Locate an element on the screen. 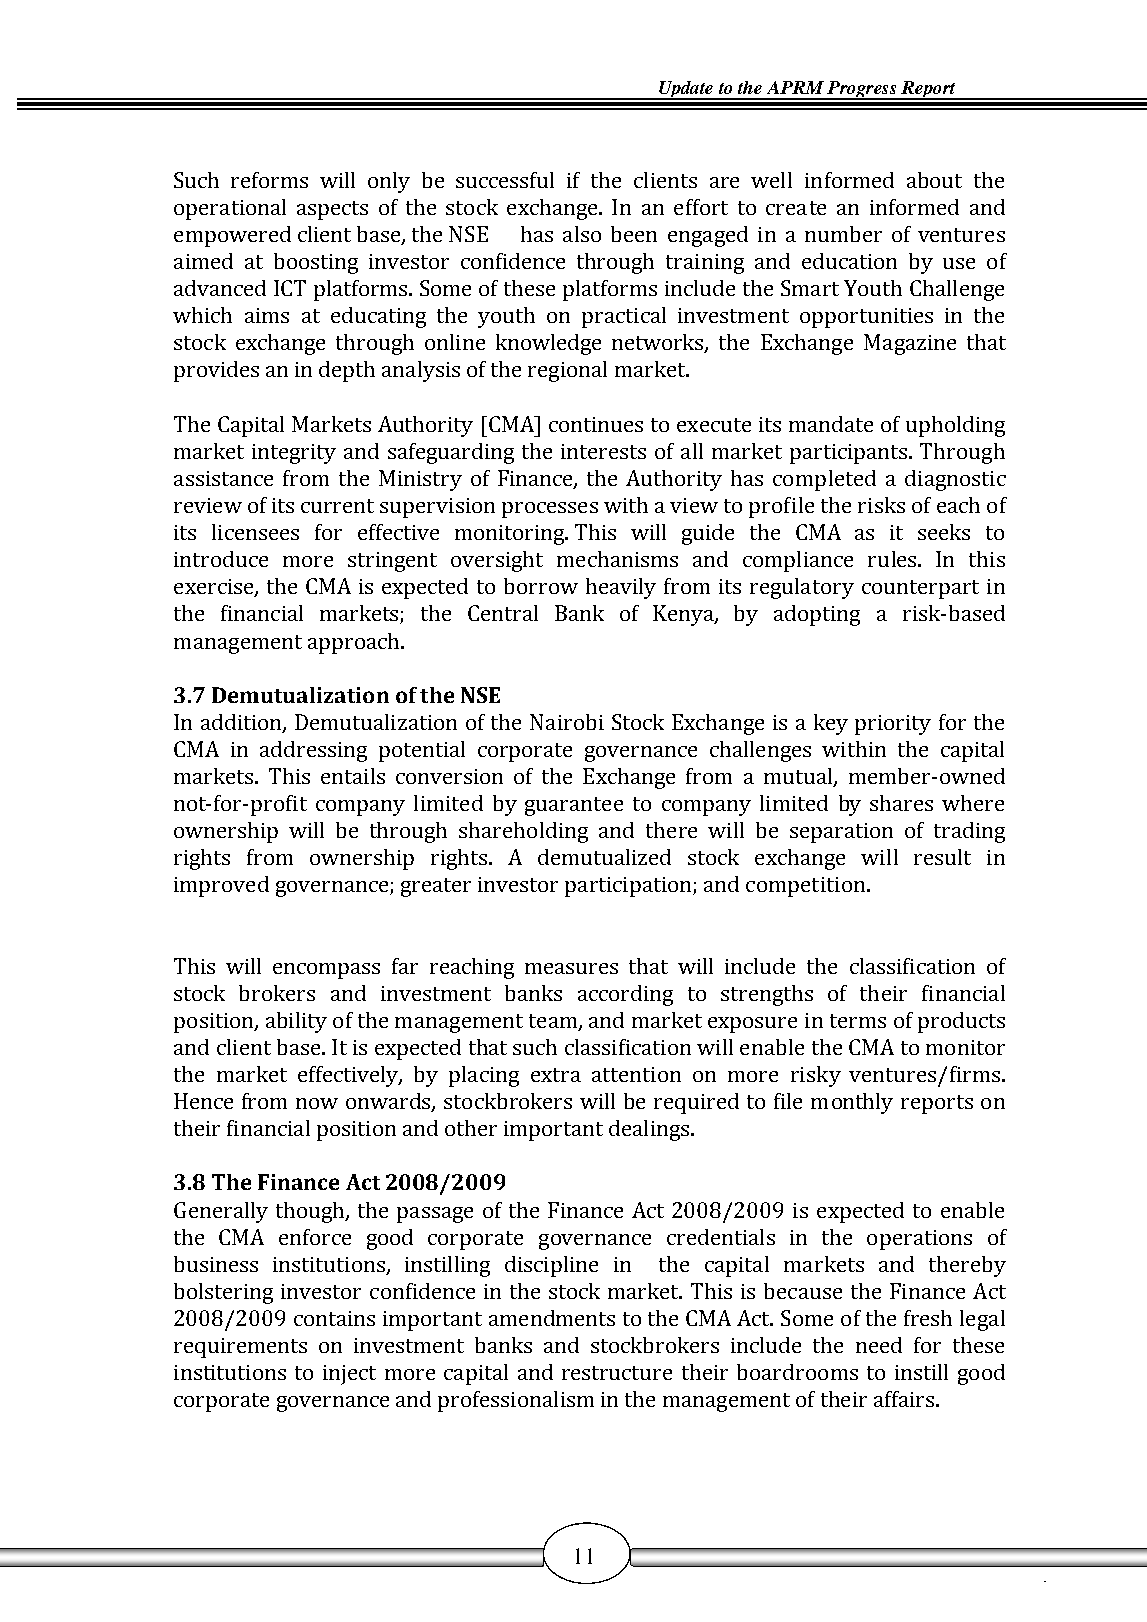 This screenshot has height=1622, width=1147. Update is located at coordinates (686, 90).
